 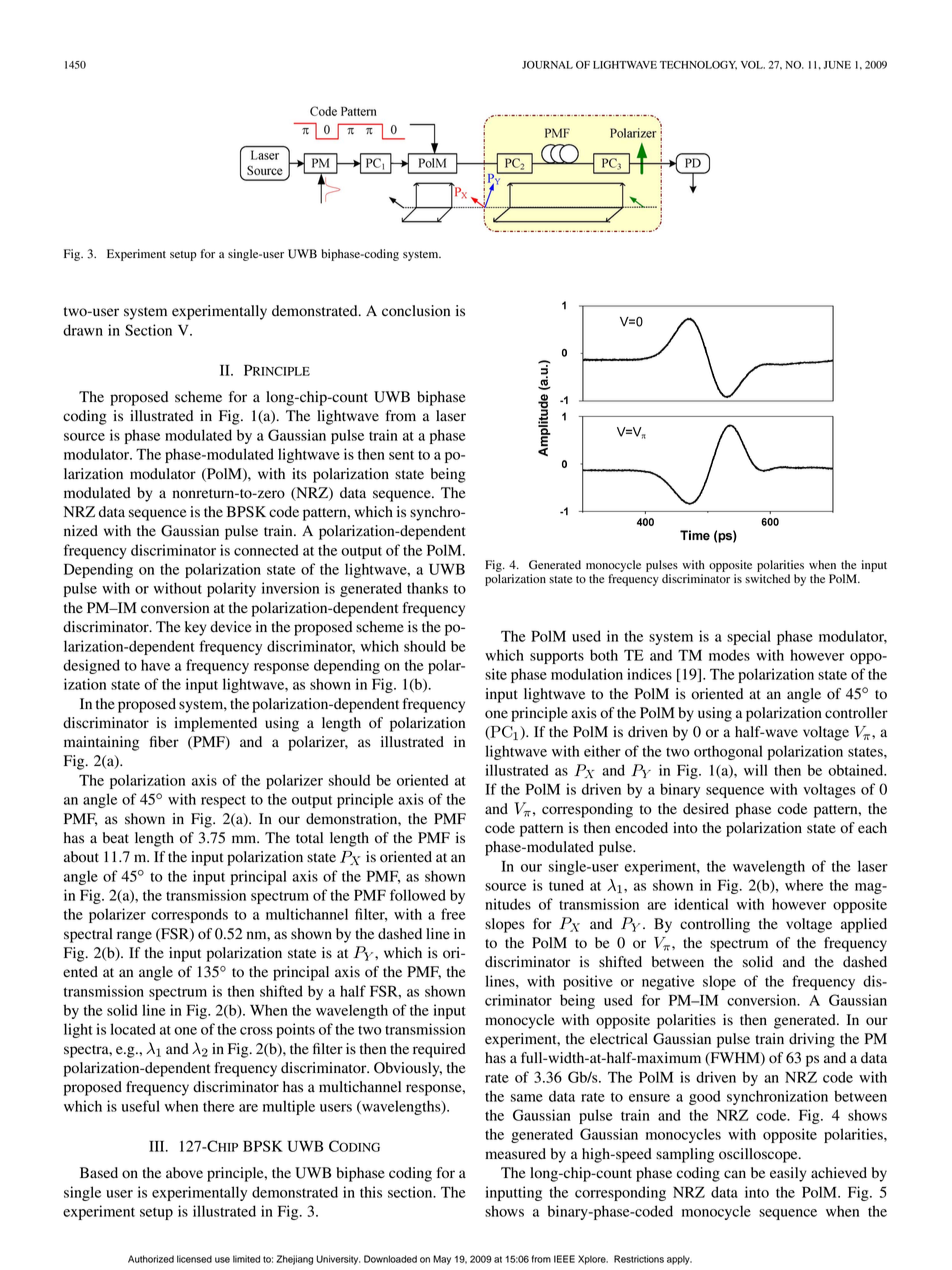 What do you see at coordinates (155, 665) in the document?
I see `have` at bounding box center [155, 665].
